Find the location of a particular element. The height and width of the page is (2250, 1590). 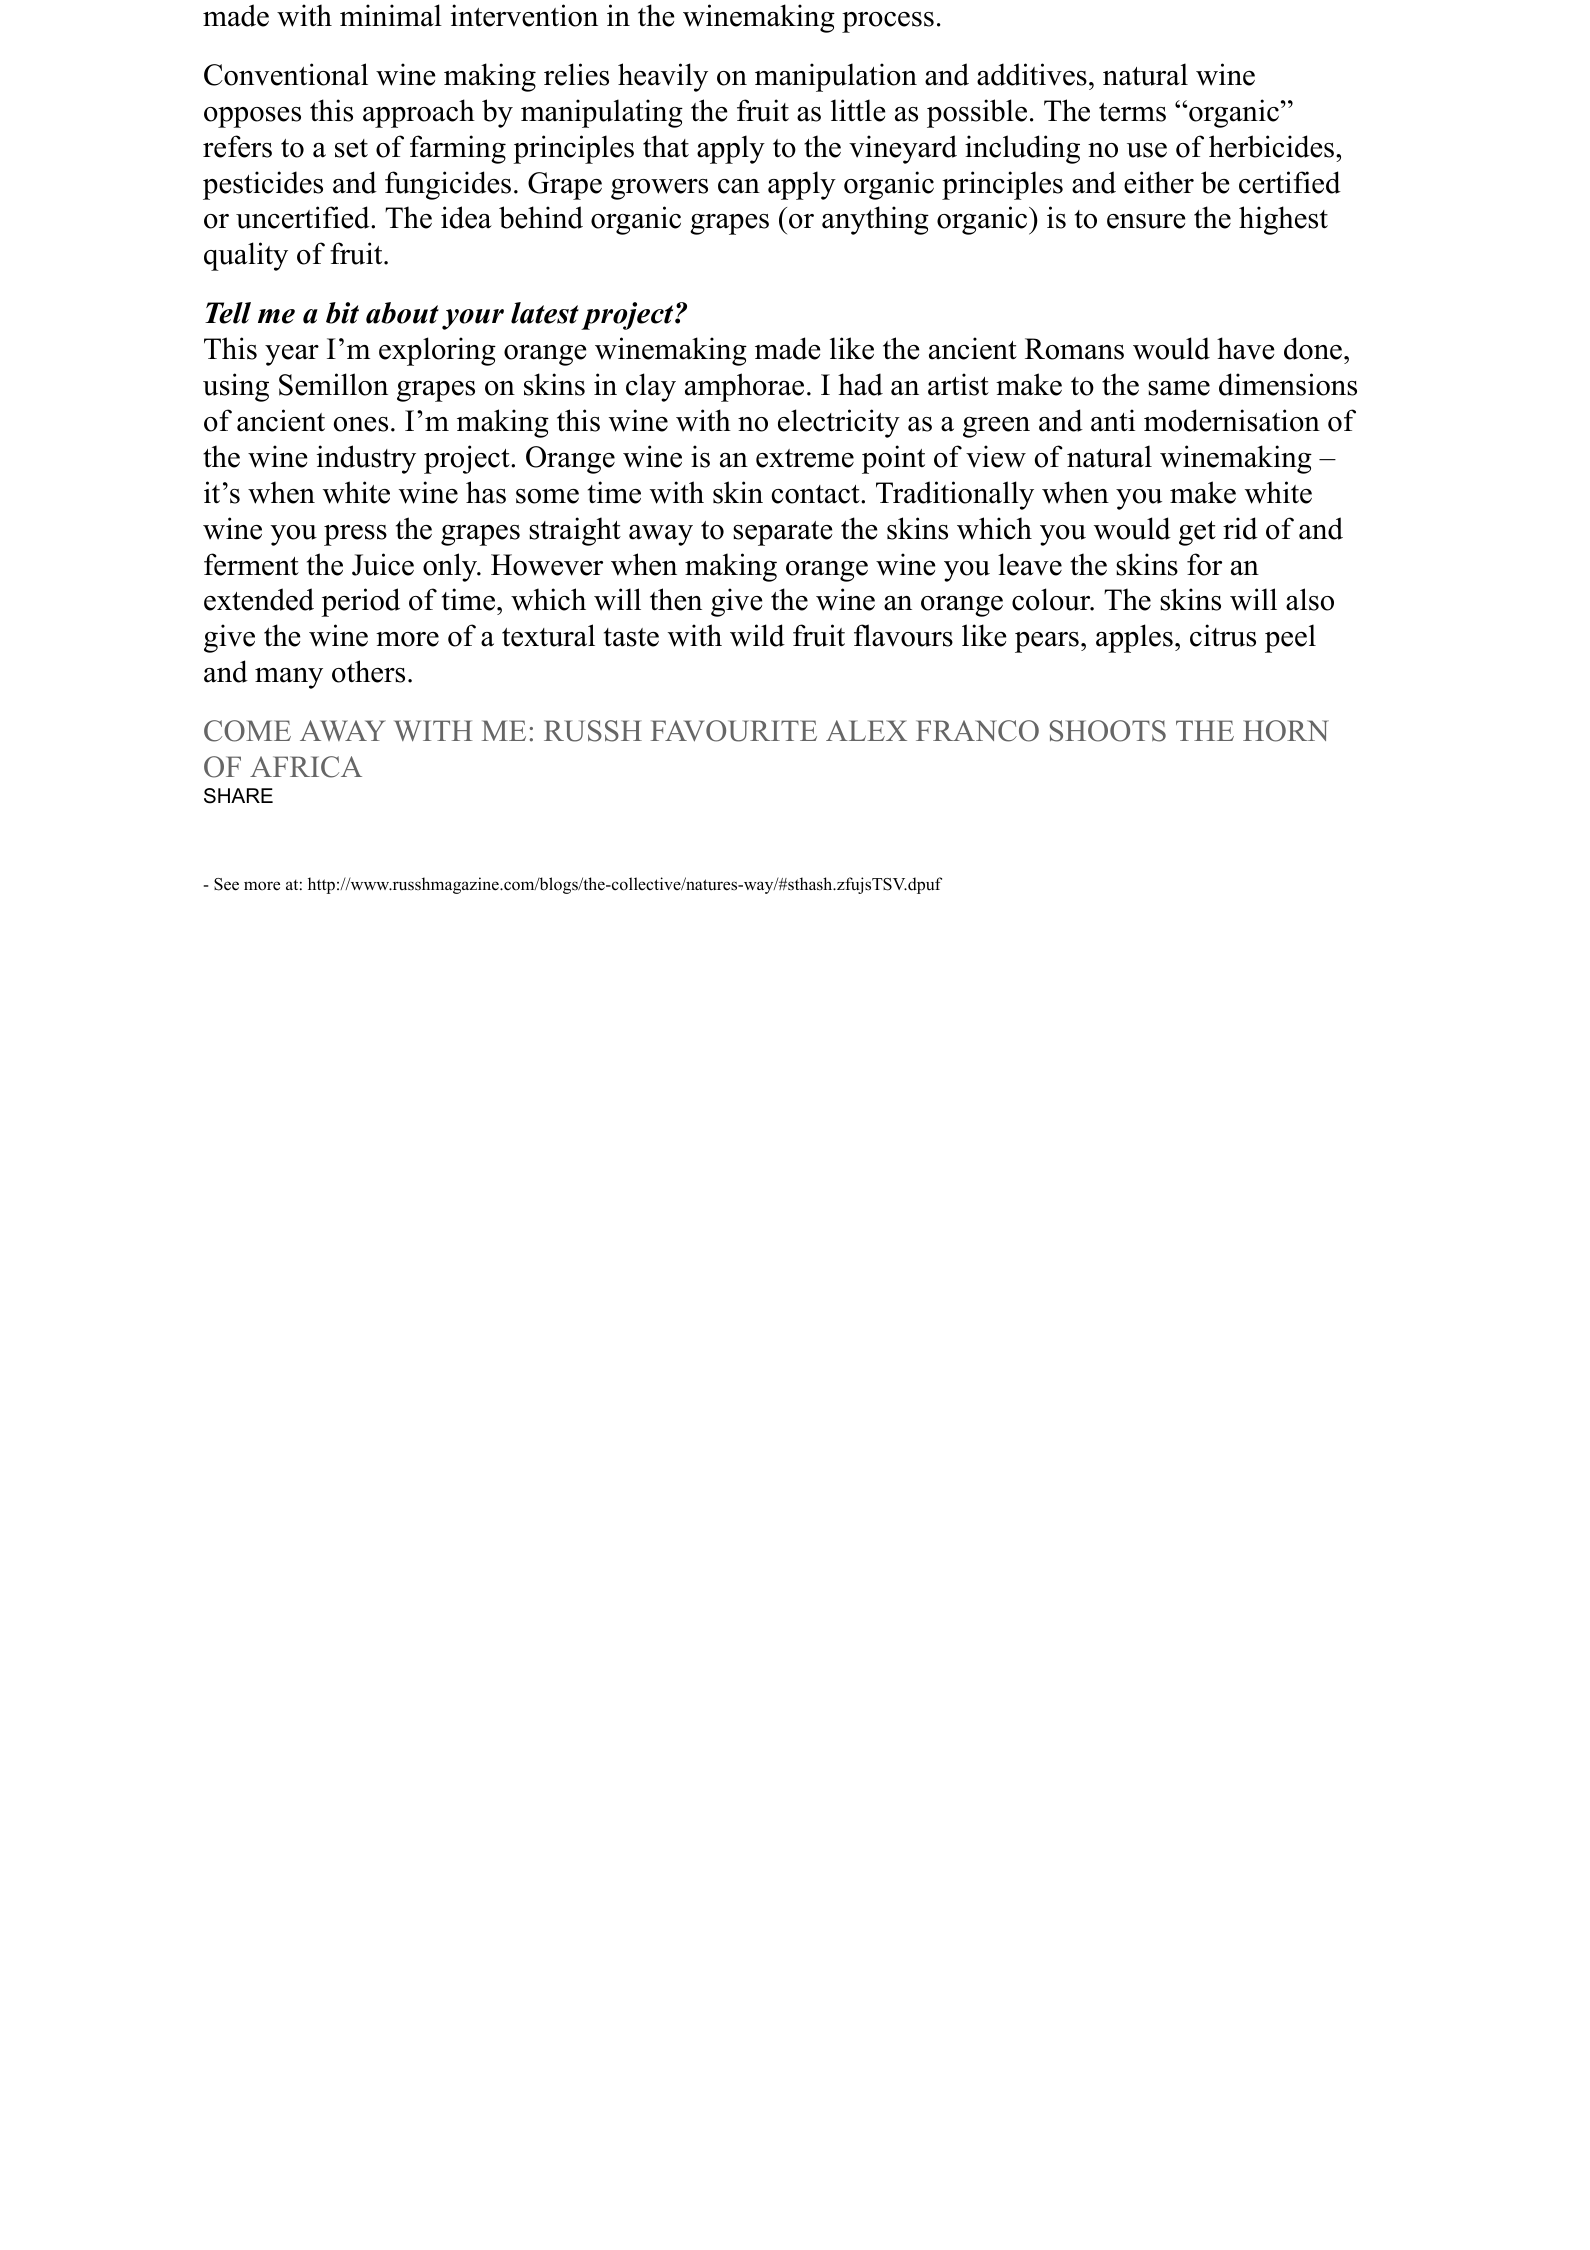

additives is located at coordinates (1032, 74).
